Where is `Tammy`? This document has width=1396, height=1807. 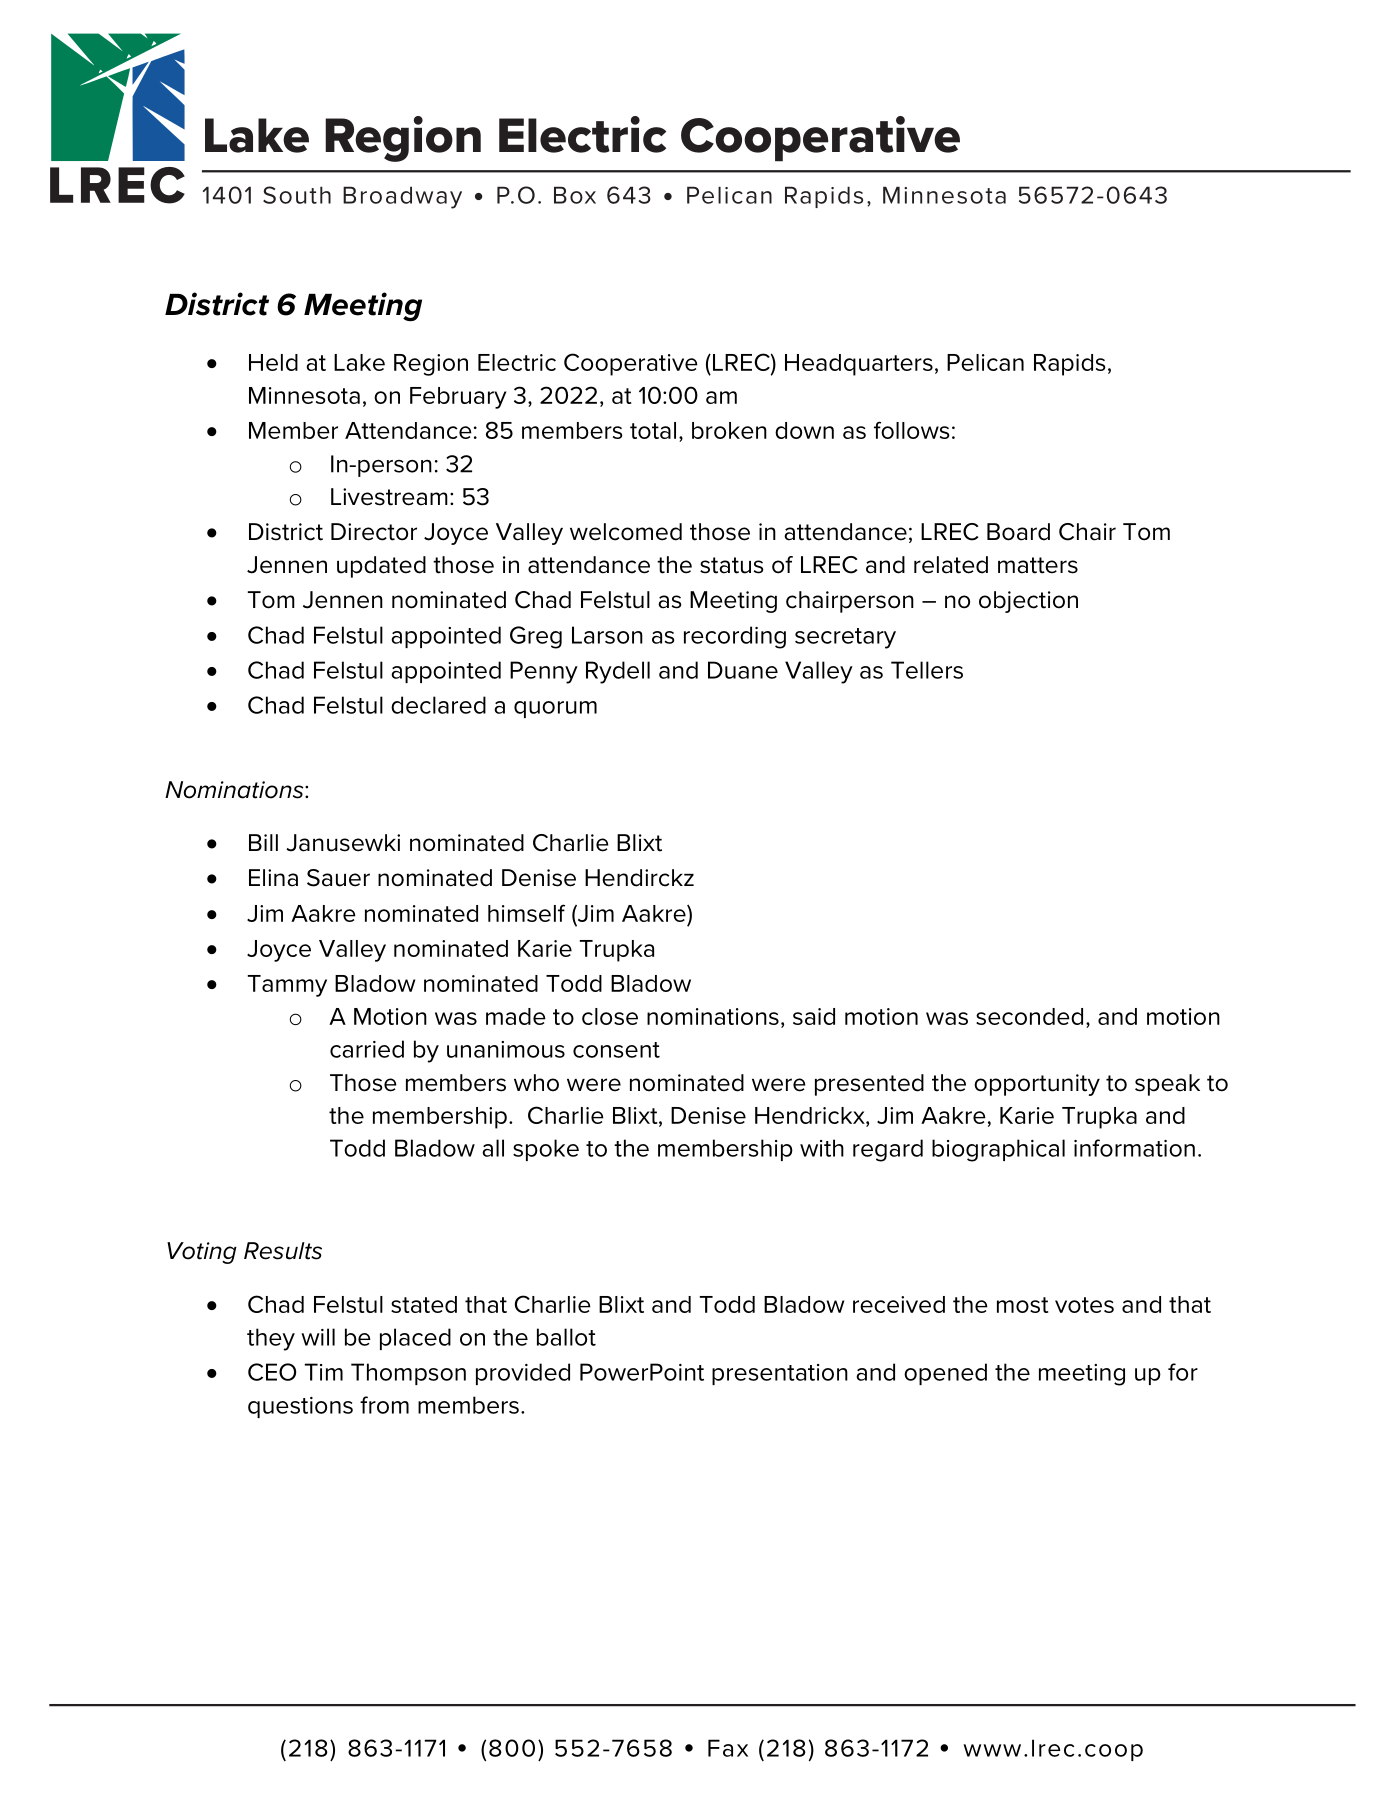
Tammy is located at coordinates (287, 986).
